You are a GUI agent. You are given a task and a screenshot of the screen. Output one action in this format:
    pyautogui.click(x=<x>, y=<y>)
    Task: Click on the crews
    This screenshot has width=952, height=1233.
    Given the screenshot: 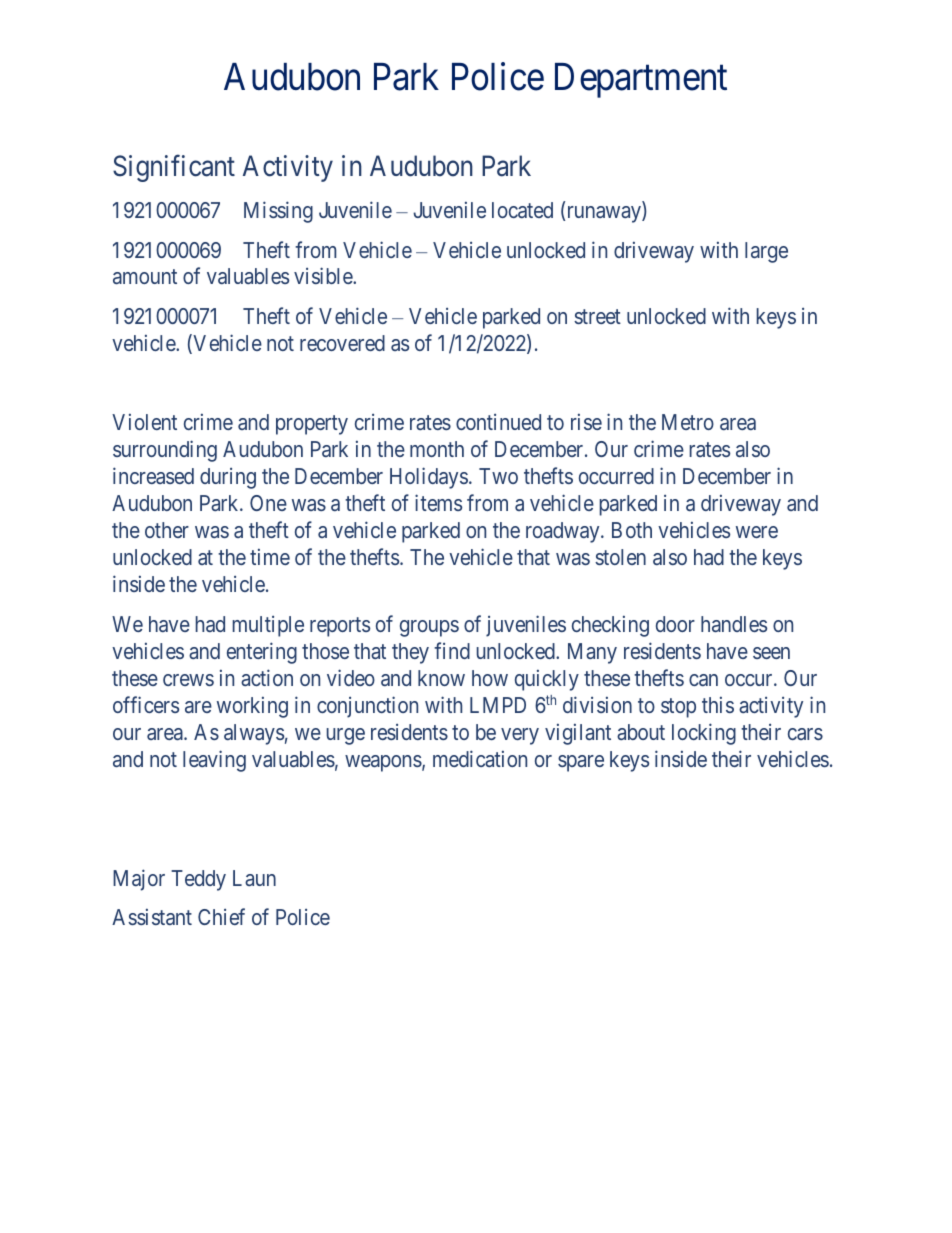 What is the action you would take?
    pyautogui.click(x=188, y=680)
